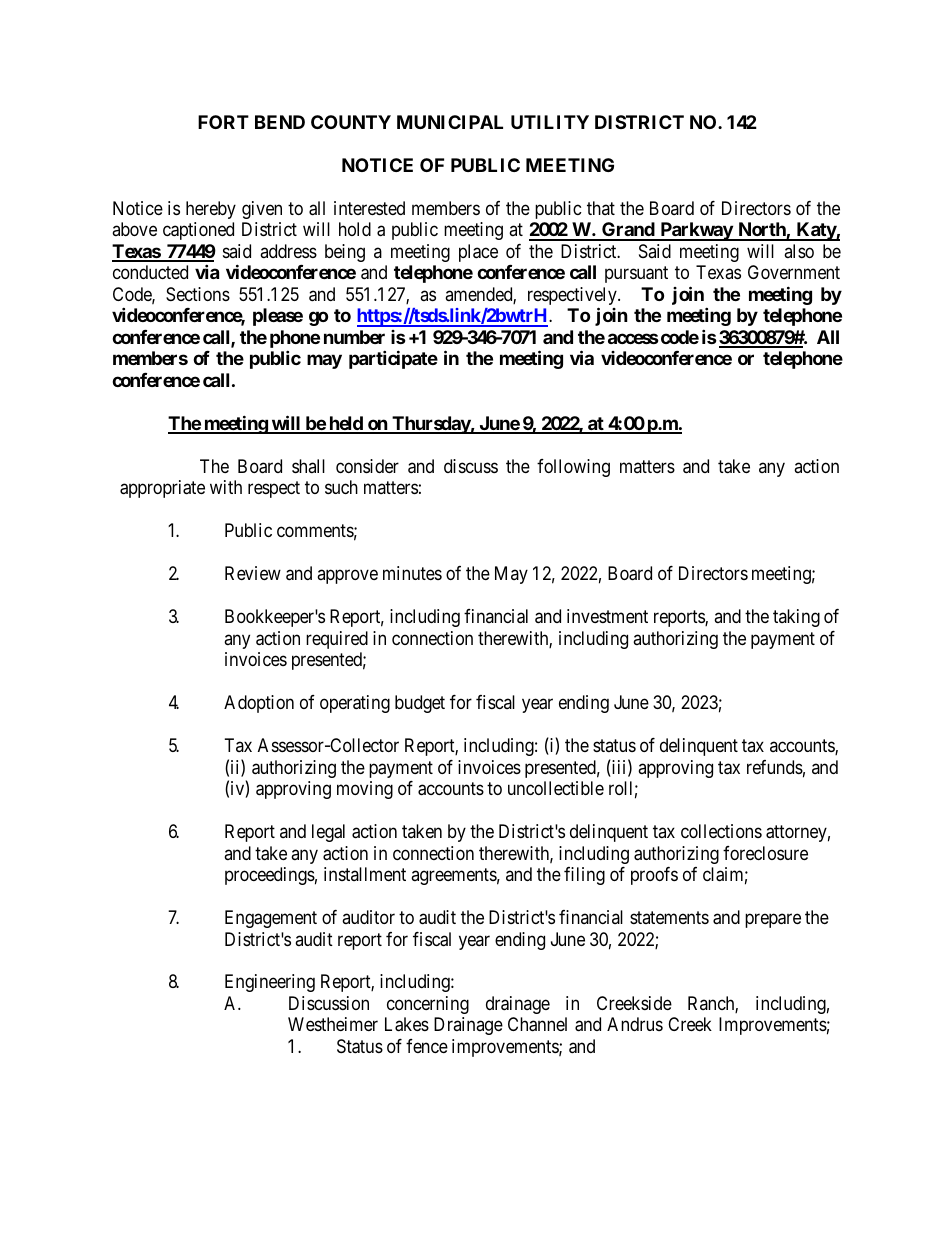 The height and width of the screenshot is (1233, 952). I want to click on minutes, so click(412, 573).
